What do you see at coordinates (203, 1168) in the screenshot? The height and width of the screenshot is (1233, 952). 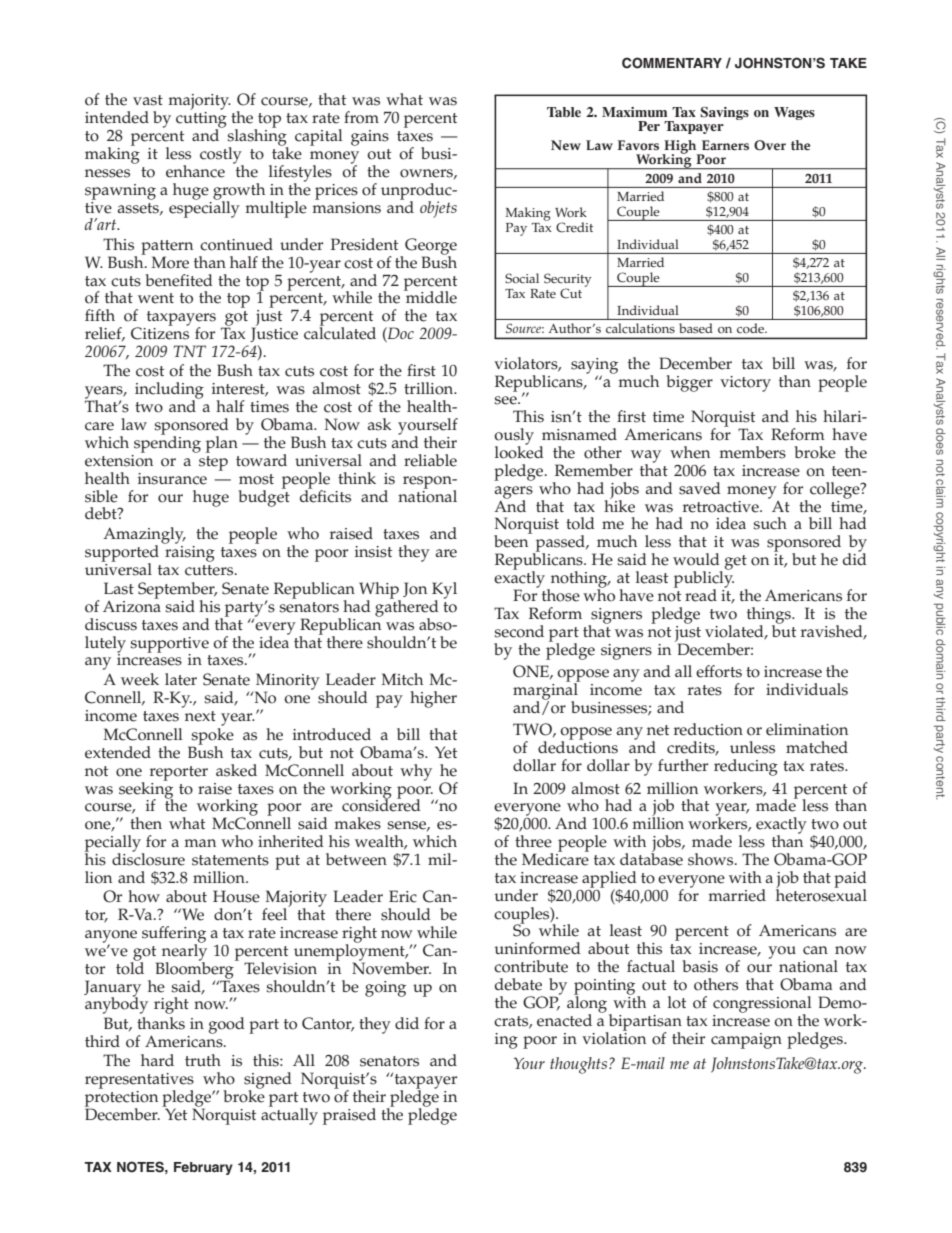 I see `February` at bounding box center [203, 1168].
